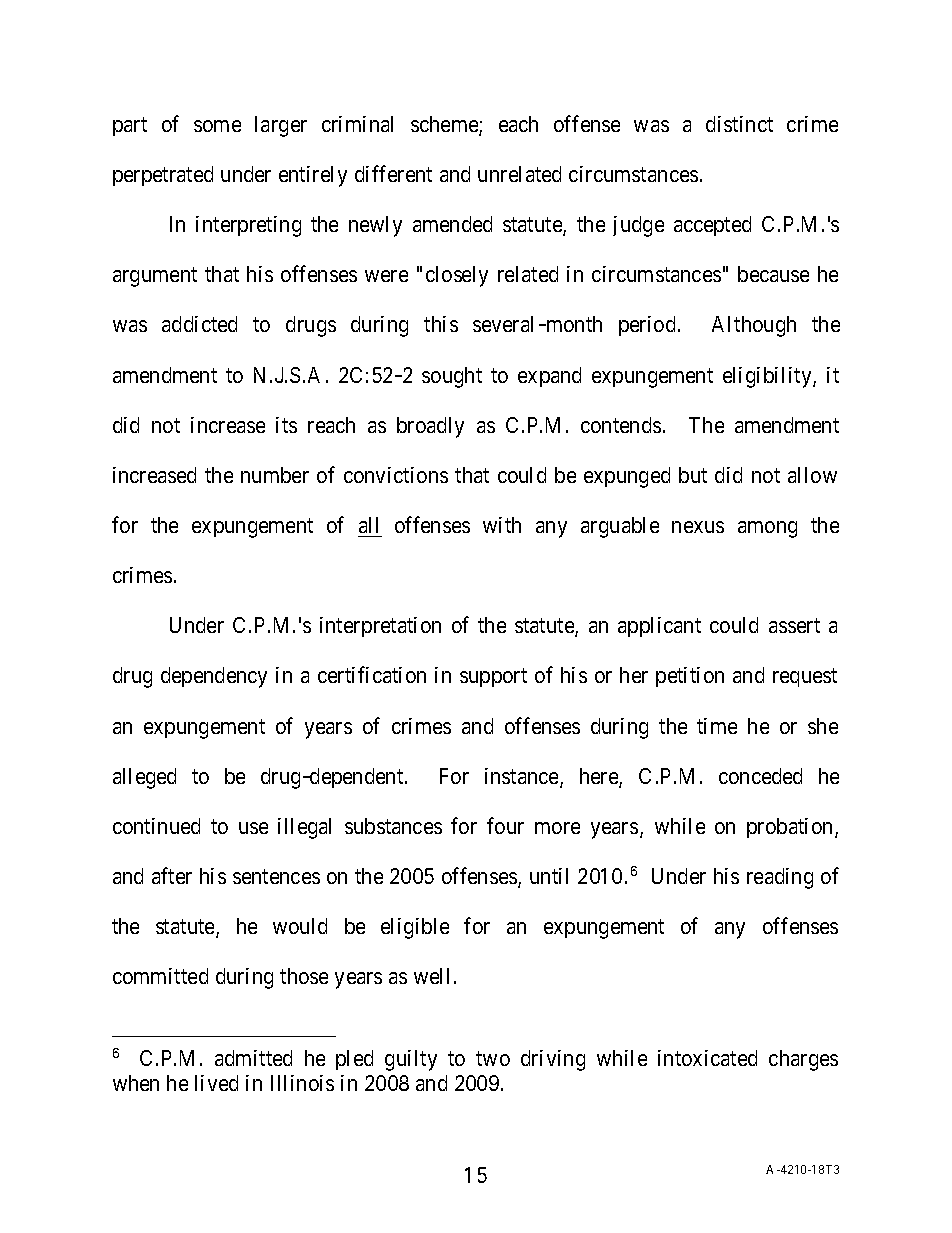 The width and height of the screenshot is (952, 1233). What do you see at coordinates (739, 124) in the screenshot?
I see `distinct` at bounding box center [739, 124].
